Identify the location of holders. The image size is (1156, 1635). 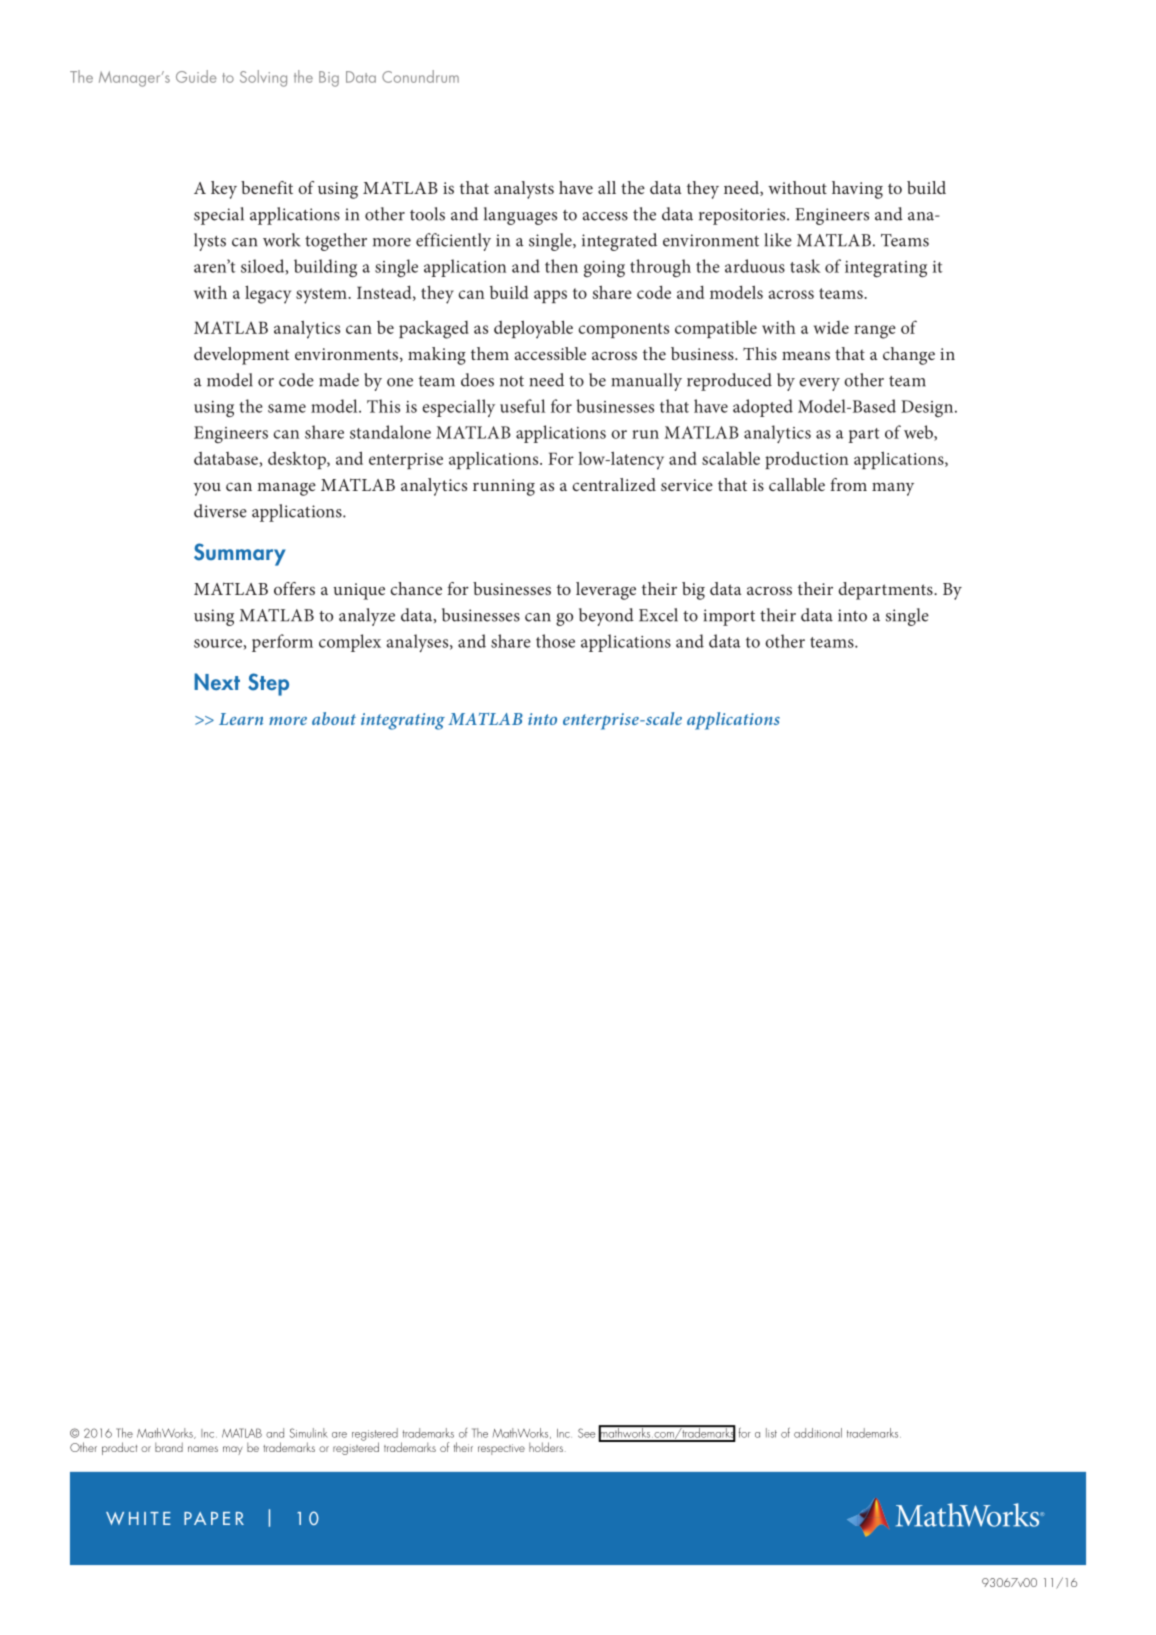
(546, 1447).
